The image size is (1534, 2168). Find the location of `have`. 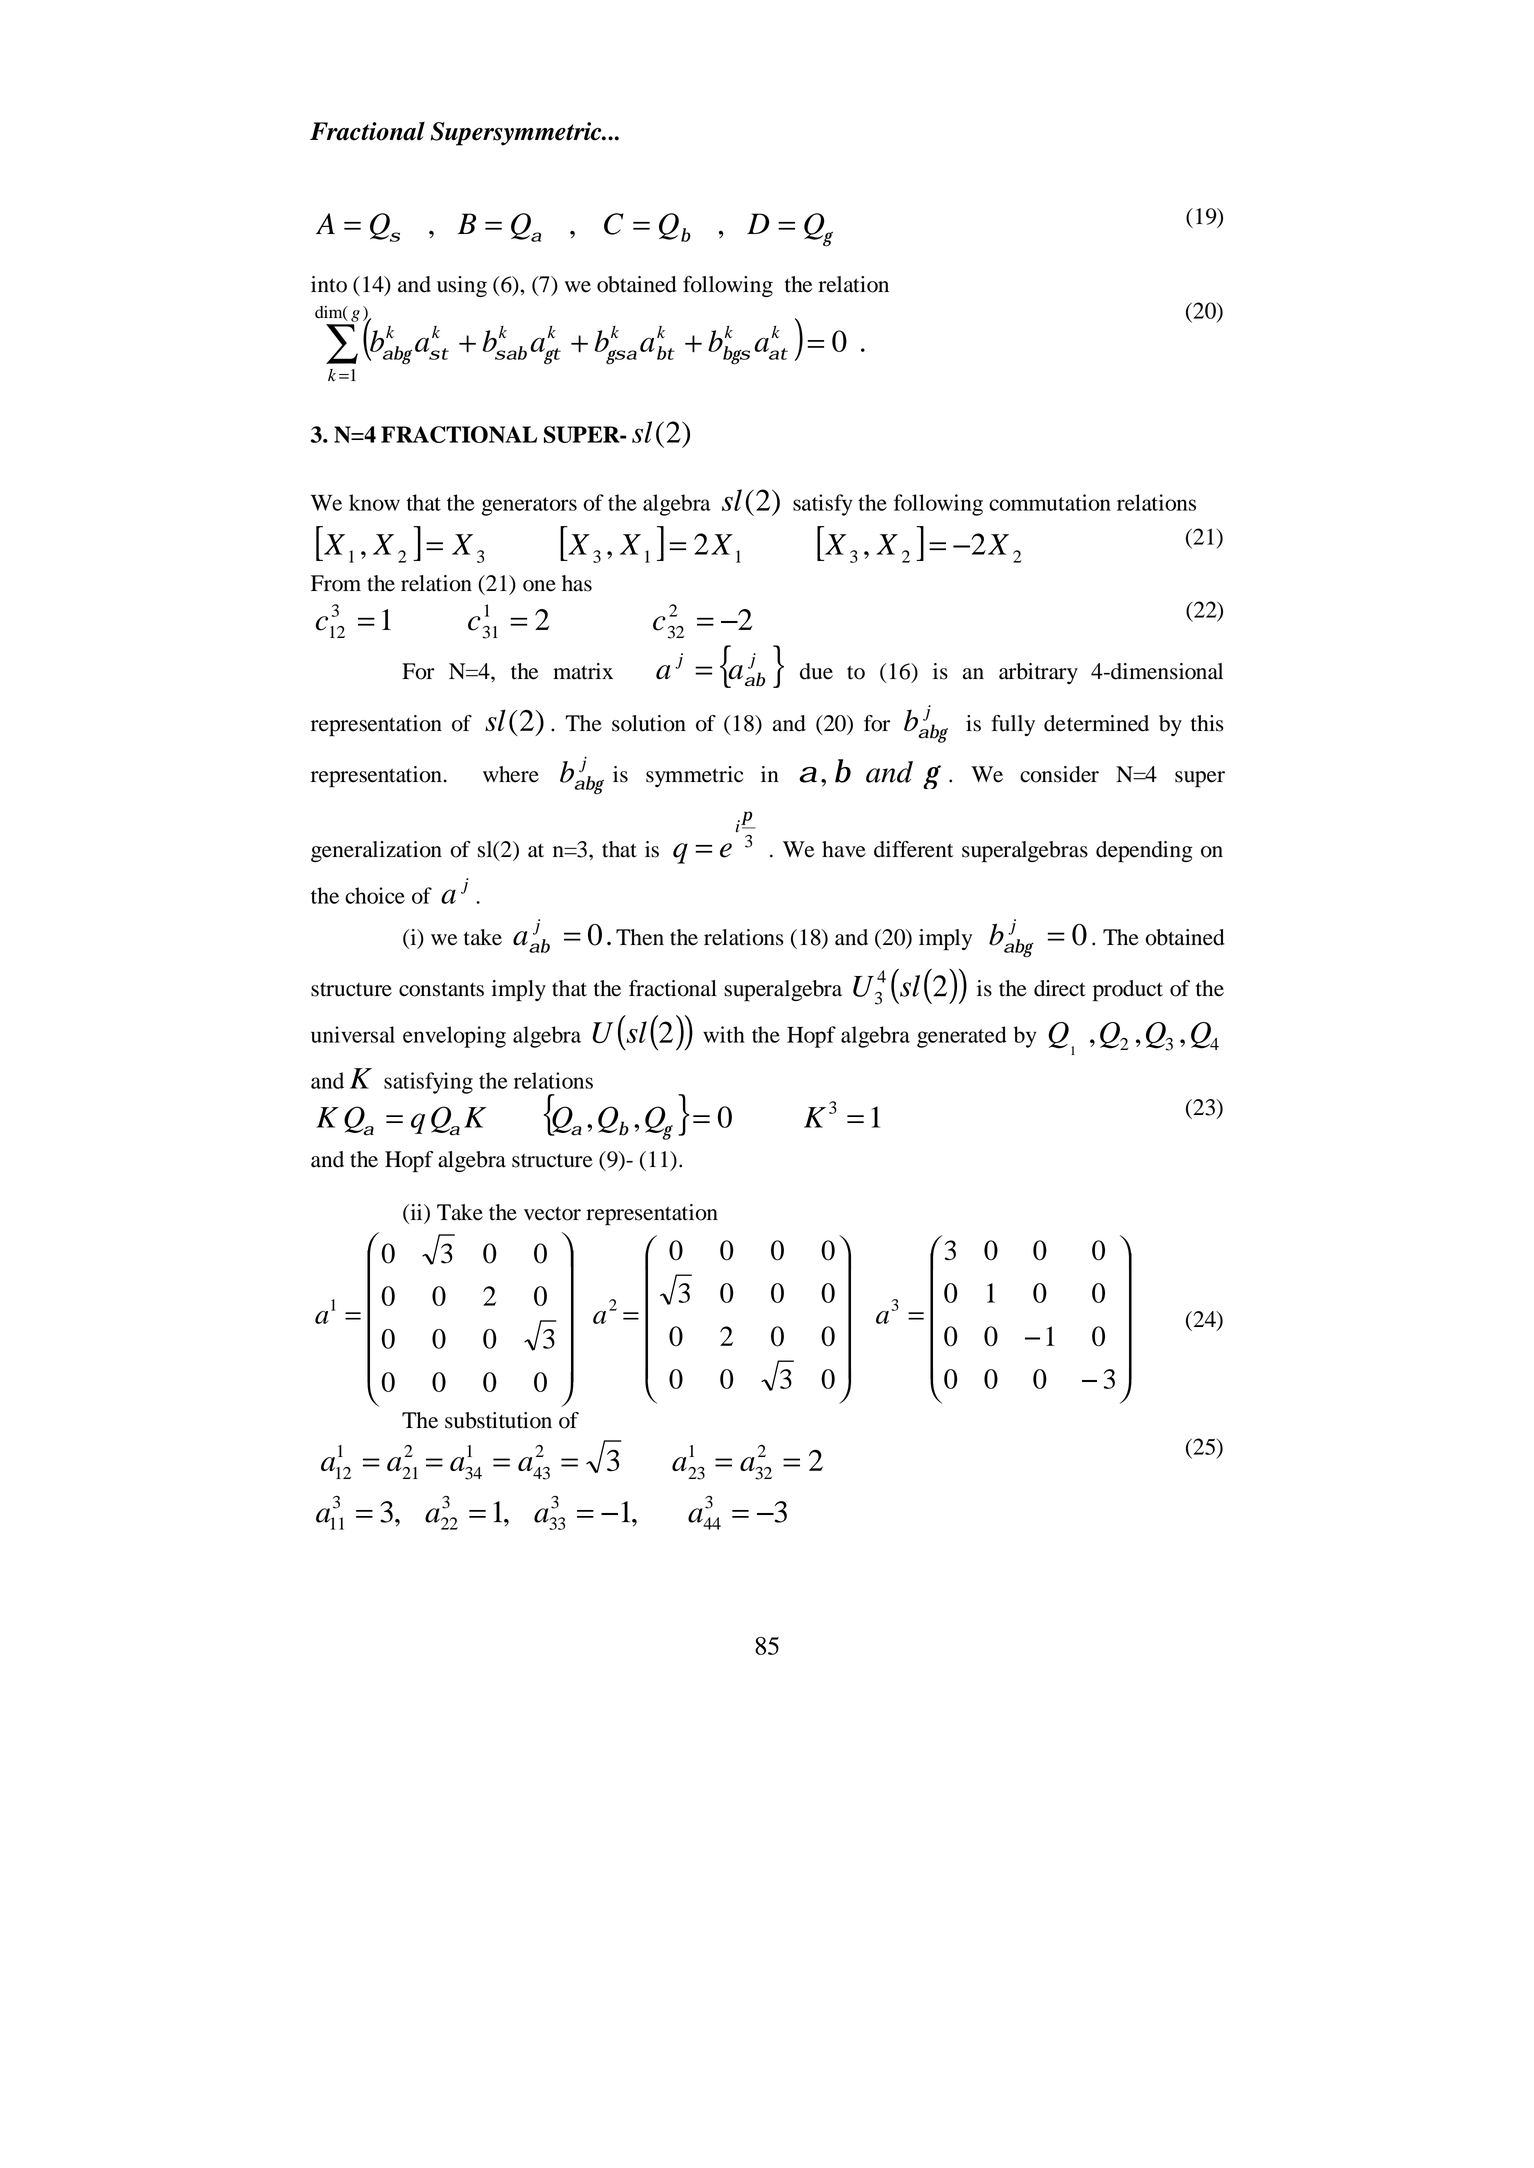

have is located at coordinates (844, 849).
